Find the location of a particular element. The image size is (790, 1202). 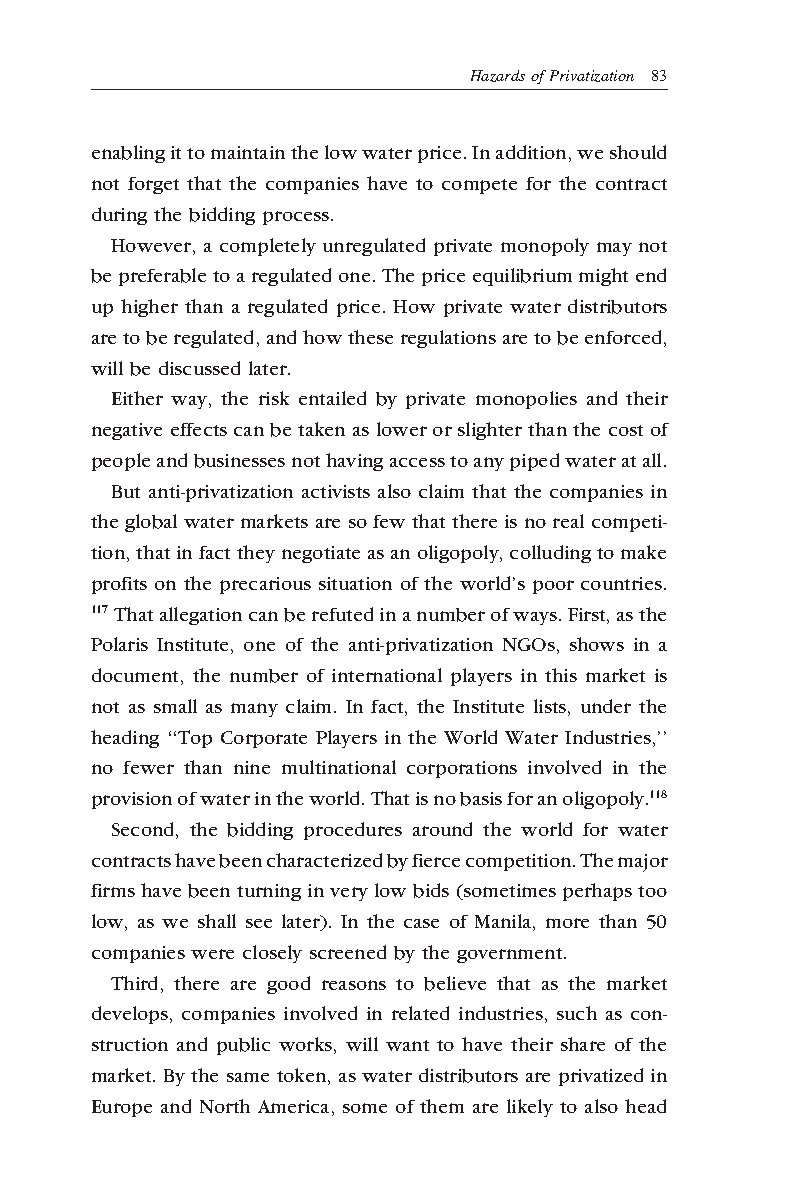

discussed is located at coordinates (199, 368).
